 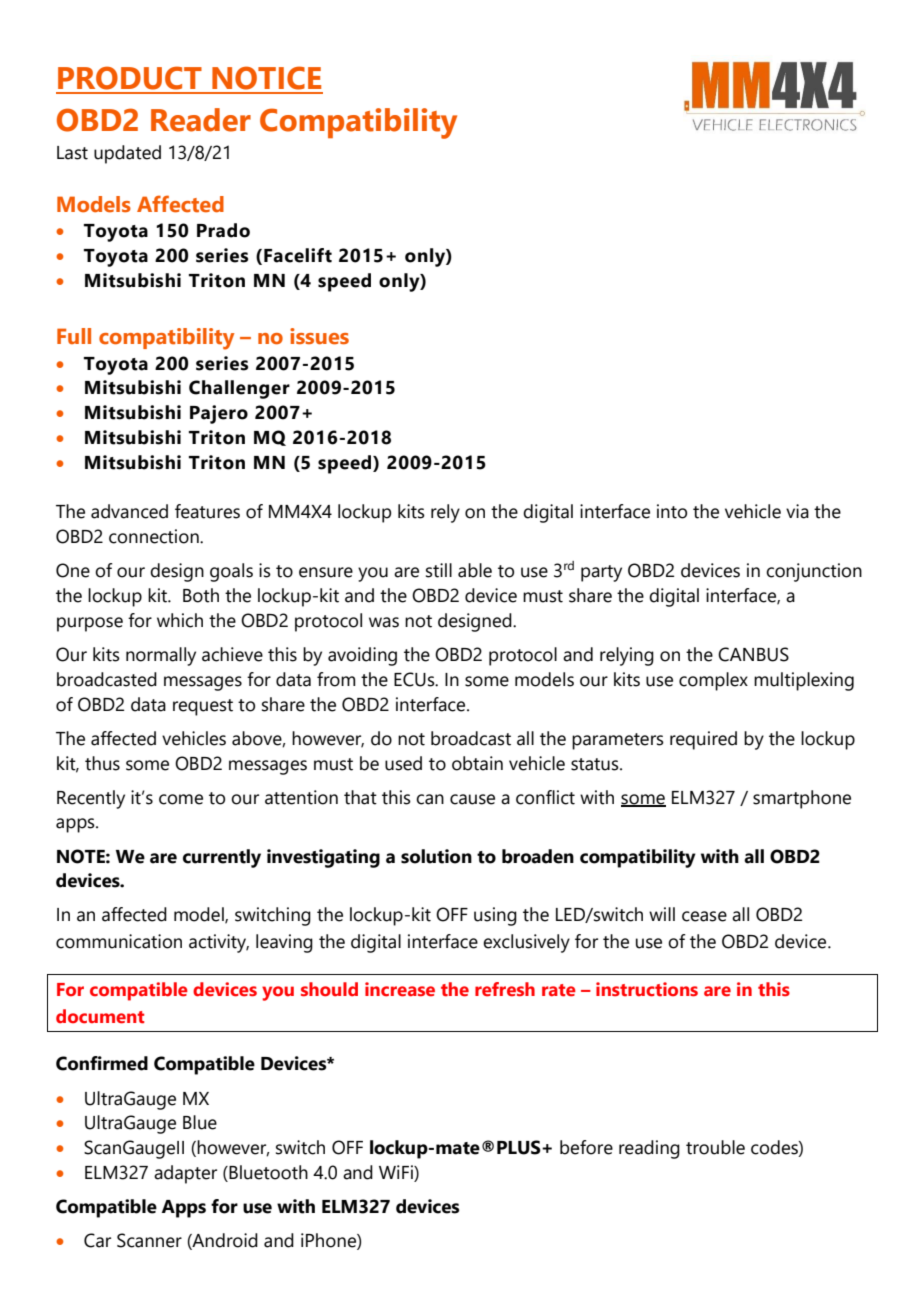 What do you see at coordinates (672, 511) in the screenshot?
I see `into` at bounding box center [672, 511].
